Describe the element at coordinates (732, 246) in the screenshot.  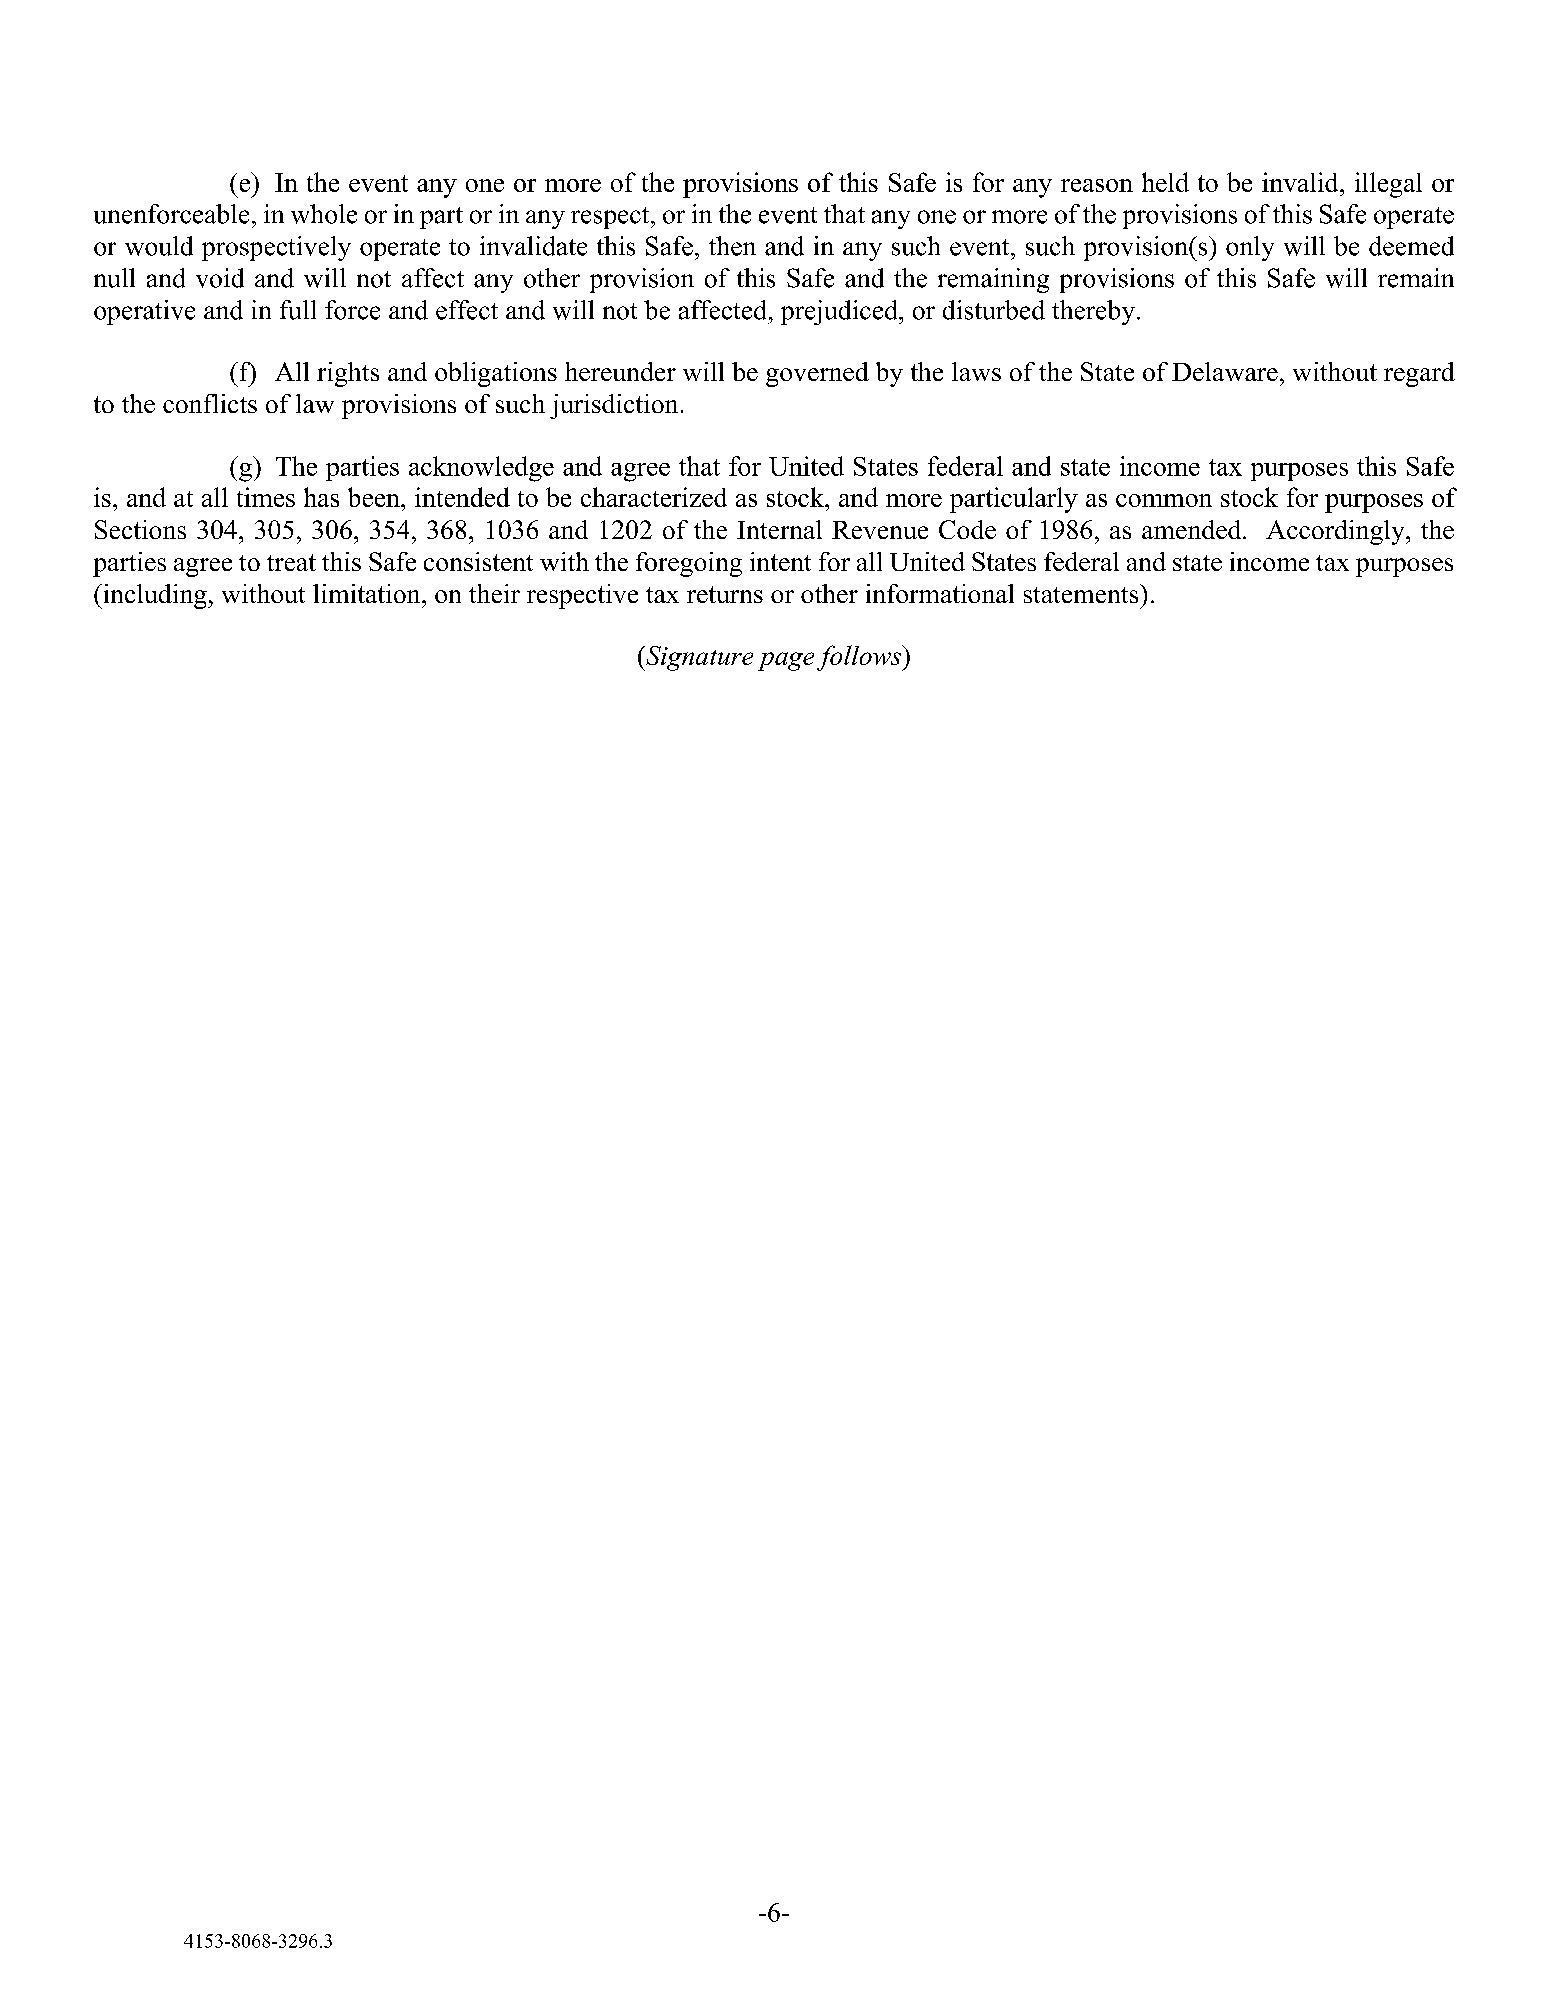
I see `then` at that location.
